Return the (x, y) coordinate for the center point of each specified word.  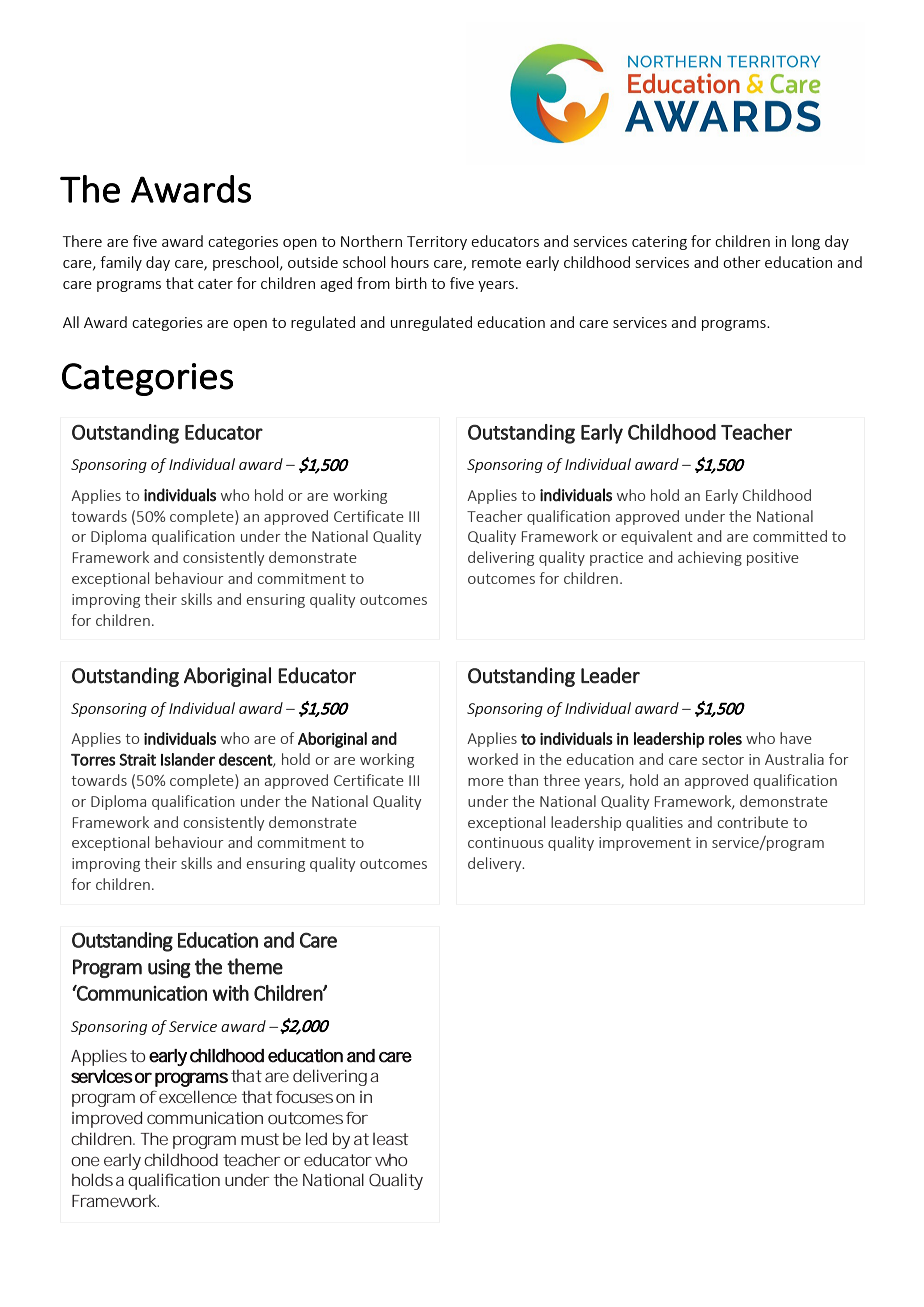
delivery (496, 864)
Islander (188, 759)
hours (410, 262)
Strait (137, 759)
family (121, 263)
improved (107, 1119)
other (742, 262)
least (391, 1139)
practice (616, 559)
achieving (710, 558)
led (316, 1138)
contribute (752, 822)
